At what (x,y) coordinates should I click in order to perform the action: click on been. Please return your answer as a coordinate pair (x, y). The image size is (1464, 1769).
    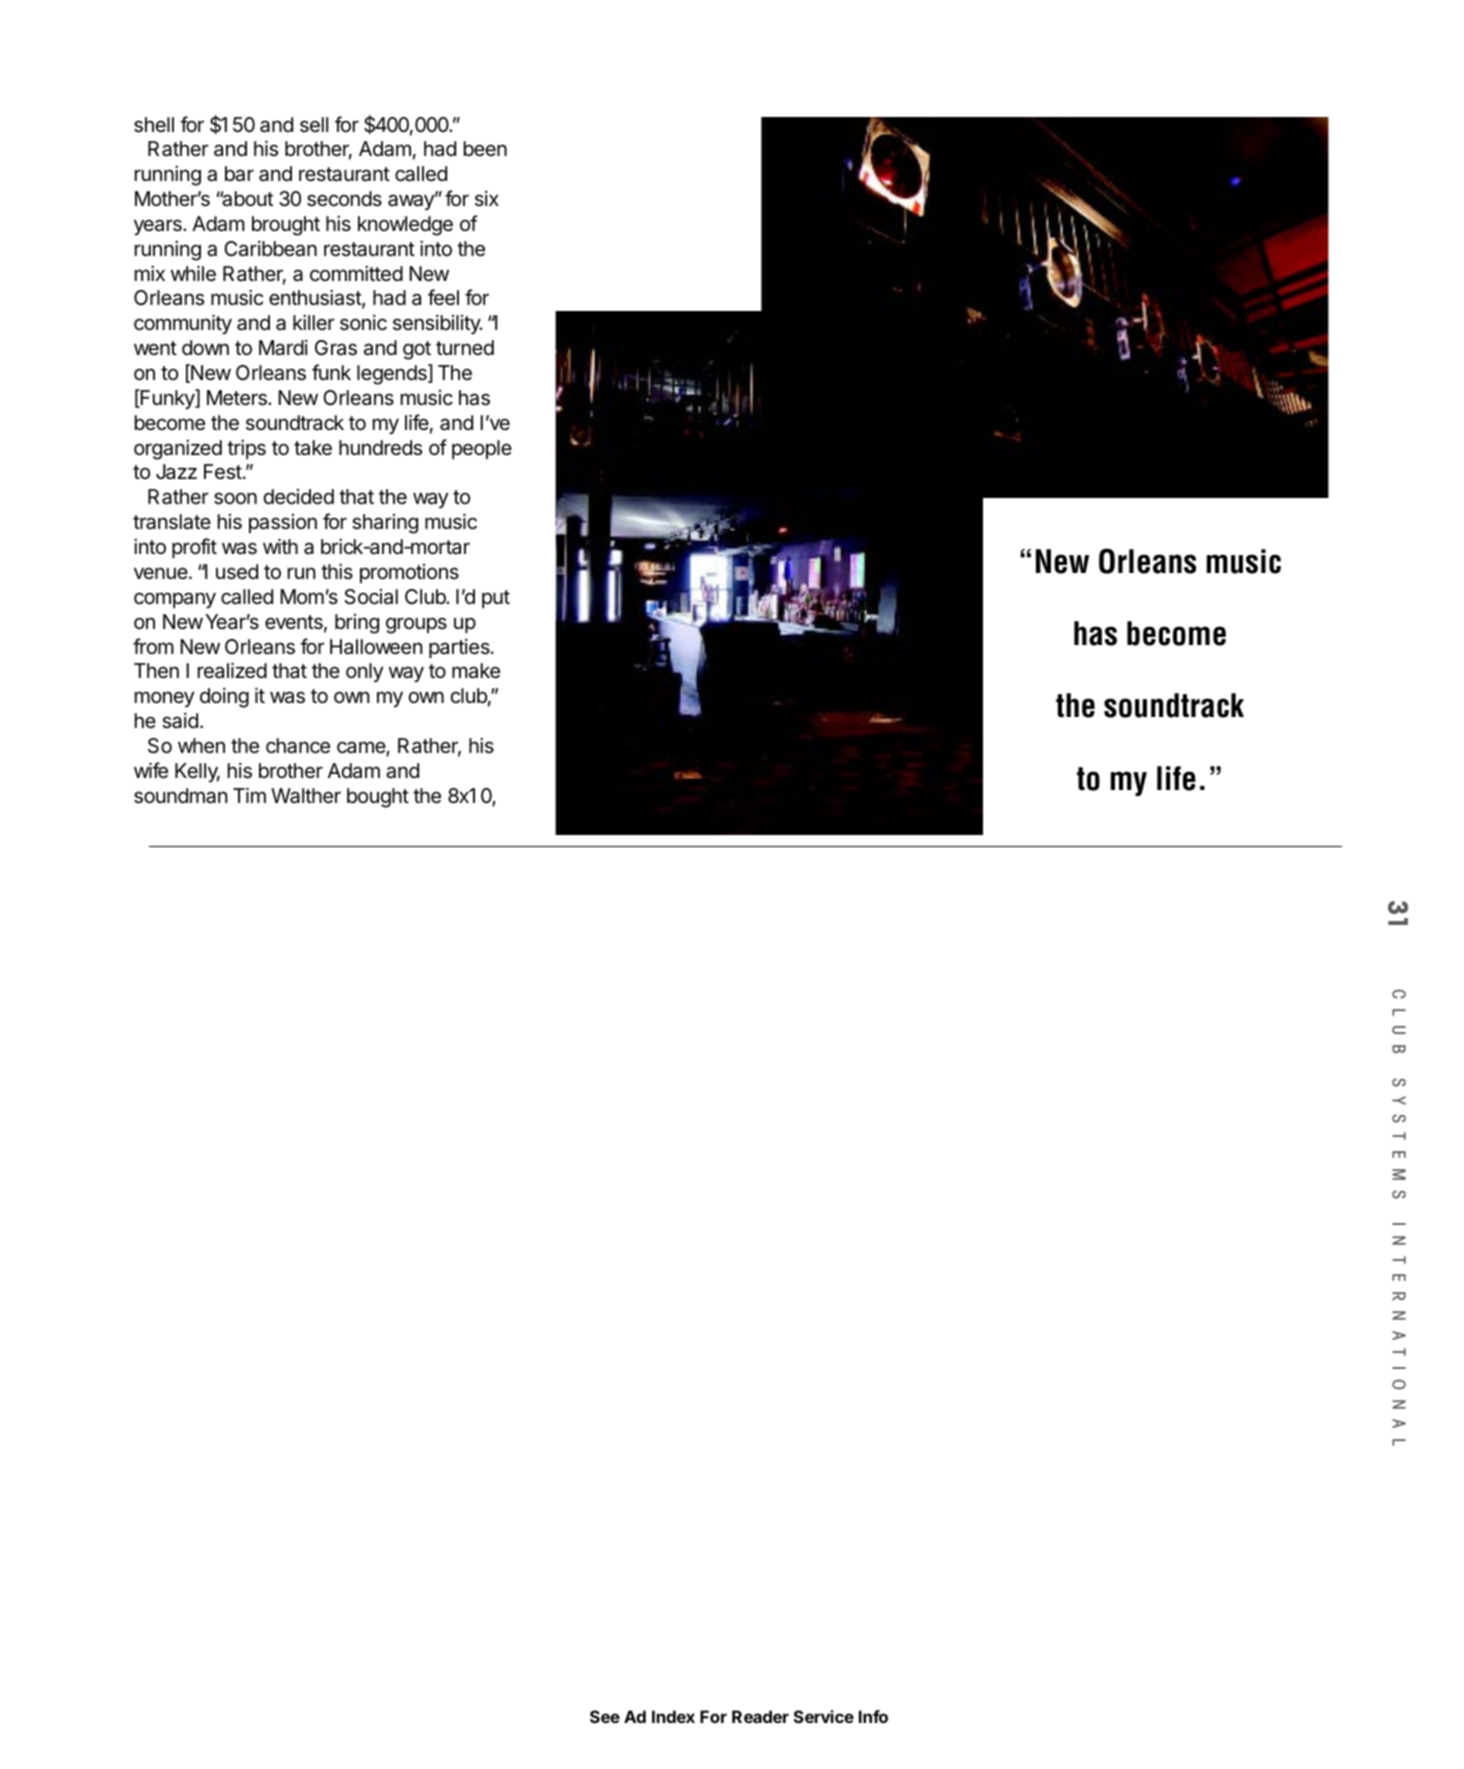
    Looking at the image, I should click on (485, 148).
